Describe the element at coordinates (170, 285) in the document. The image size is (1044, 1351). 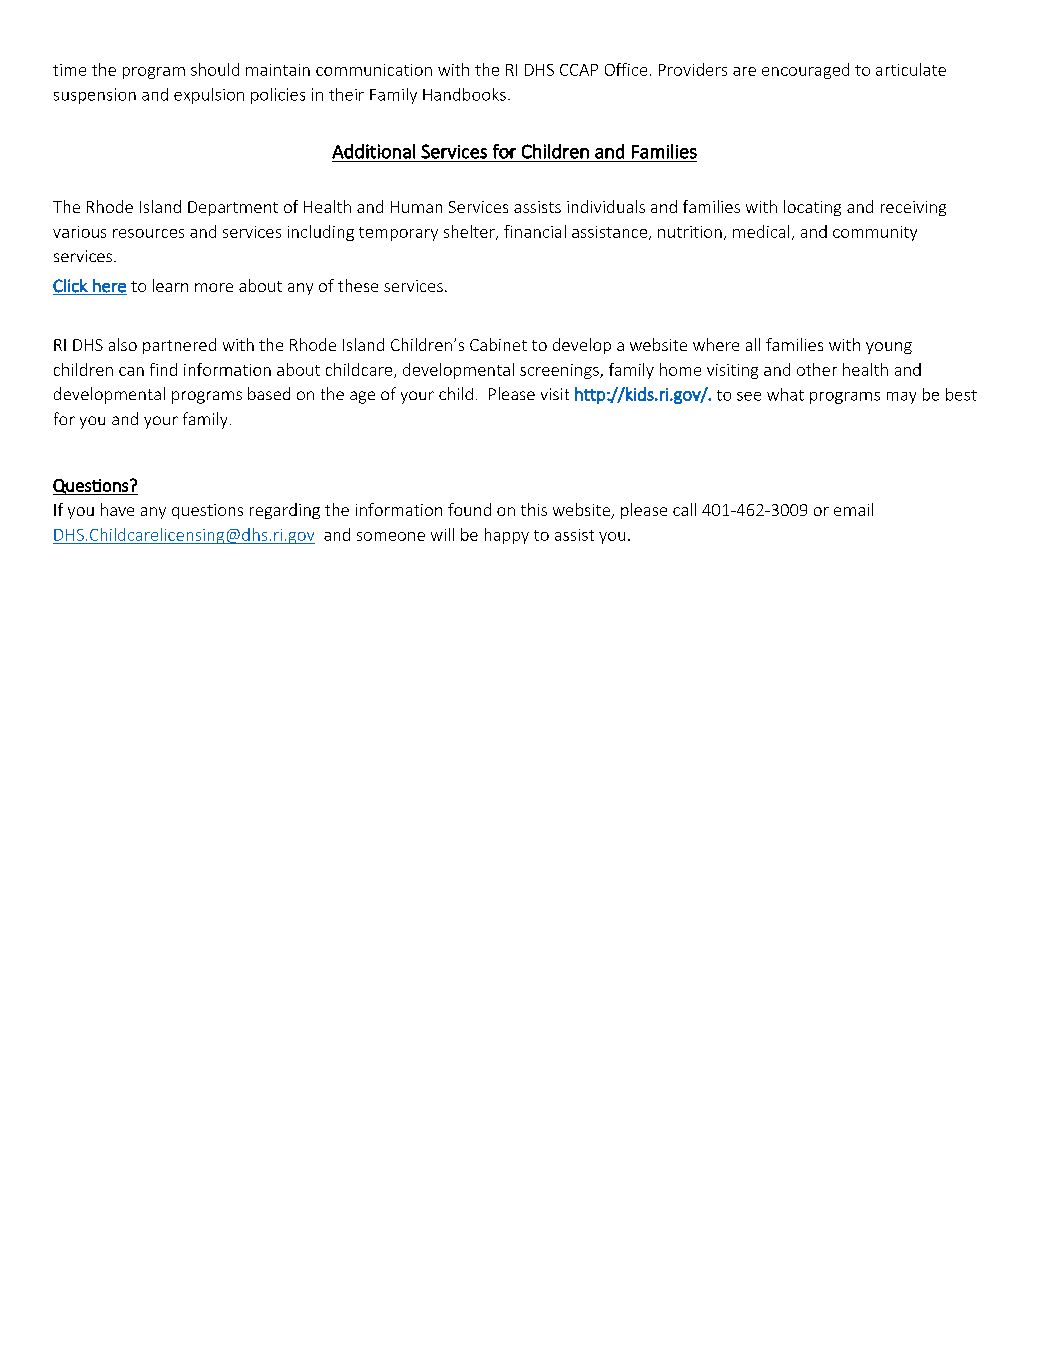
I see `learn` at that location.
